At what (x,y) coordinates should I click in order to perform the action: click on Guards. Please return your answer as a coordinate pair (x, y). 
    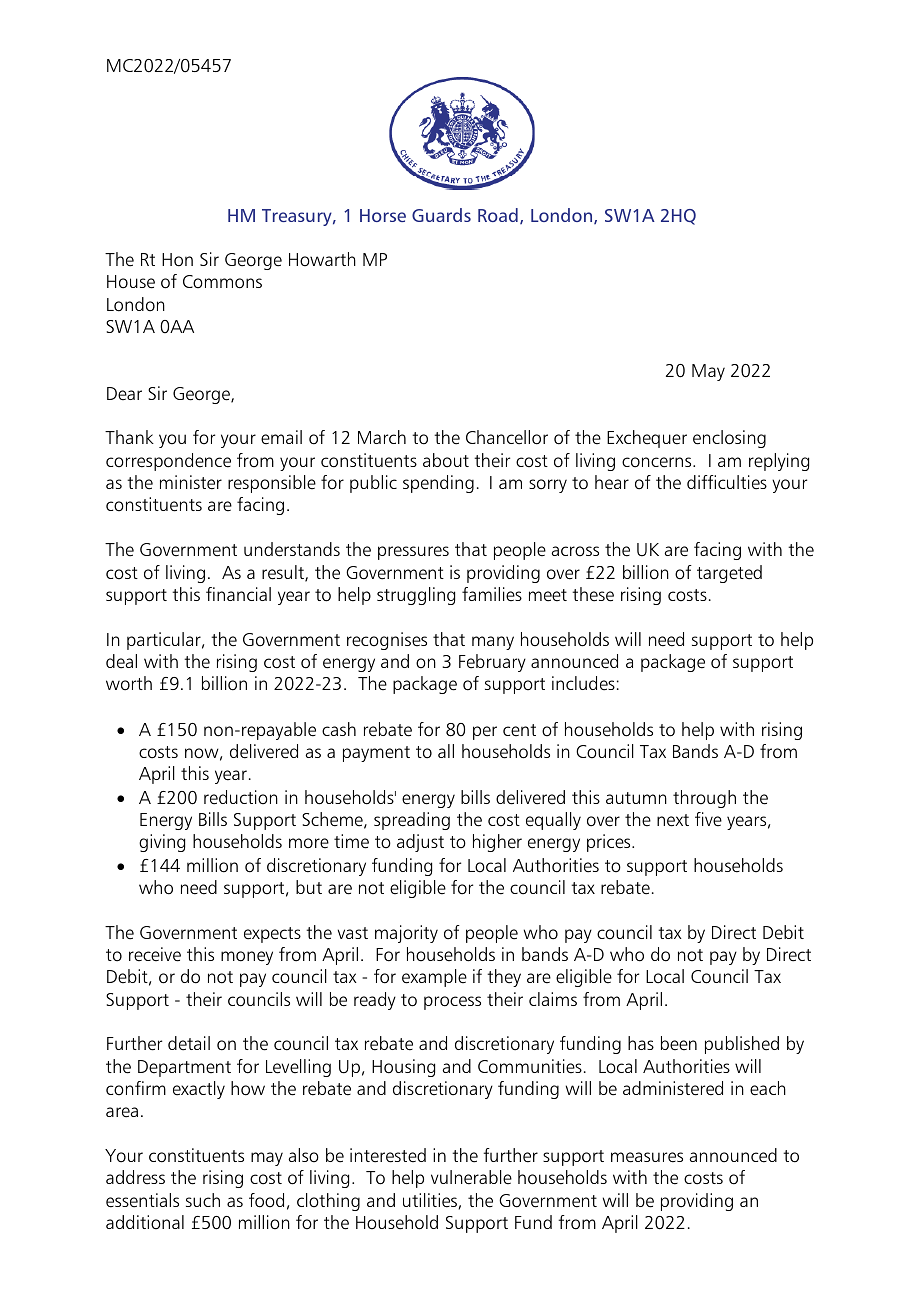
    Looking at the image, I should click on (441, 215).
